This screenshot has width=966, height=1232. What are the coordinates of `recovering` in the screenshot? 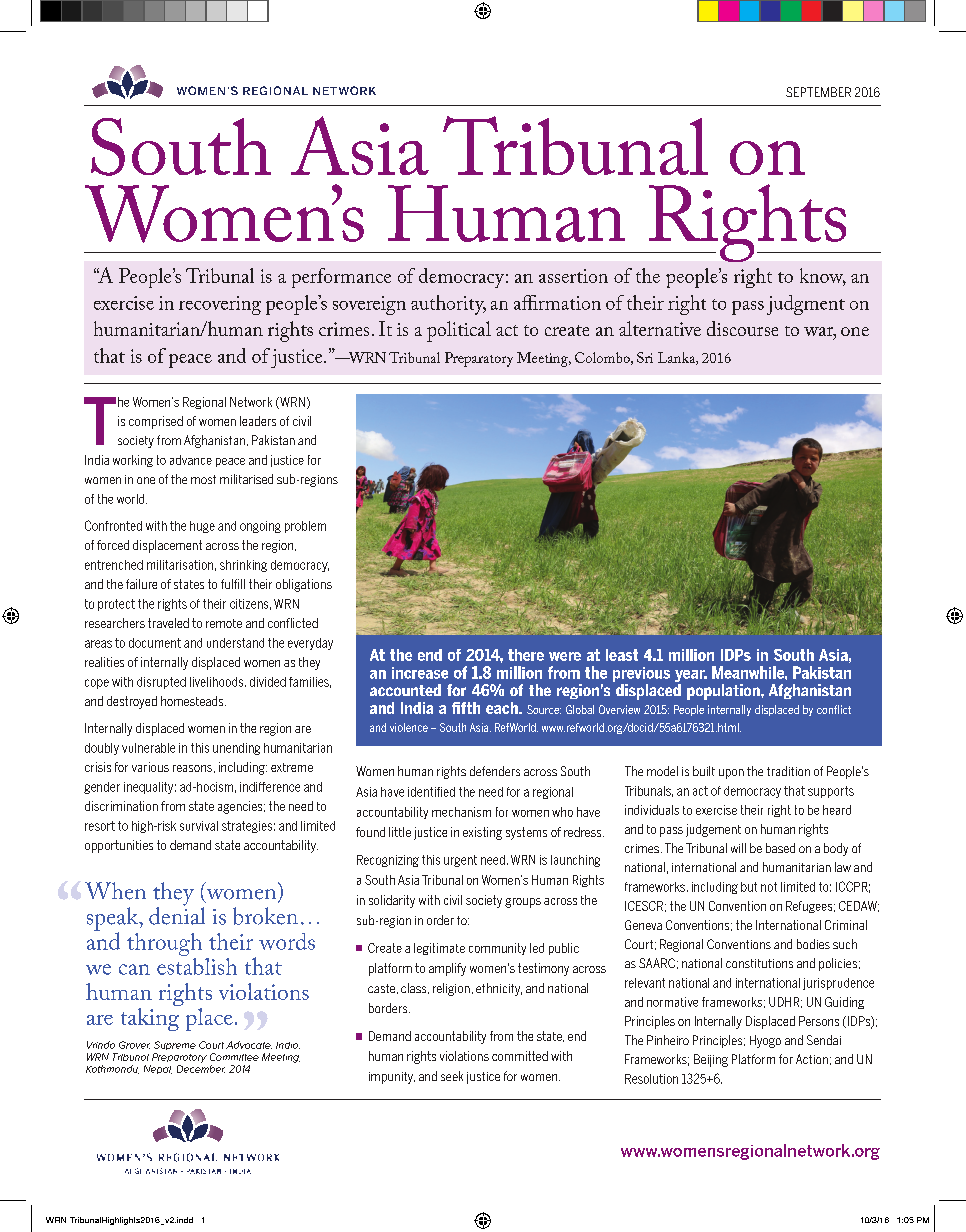 It's located at (220, 305).
